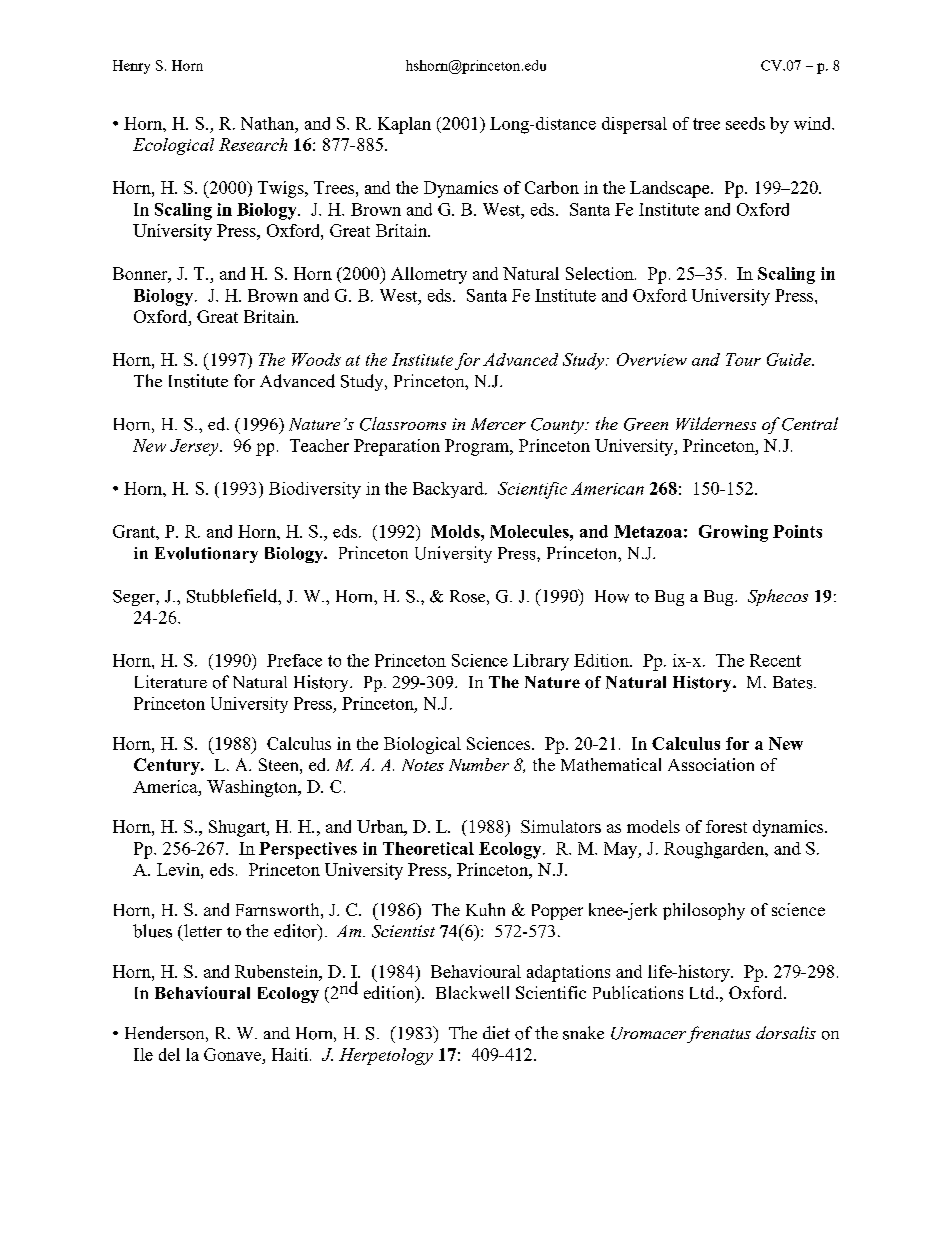  Describe the element at coordinates (171, 681) in the document. I see `Literature` at that location.
